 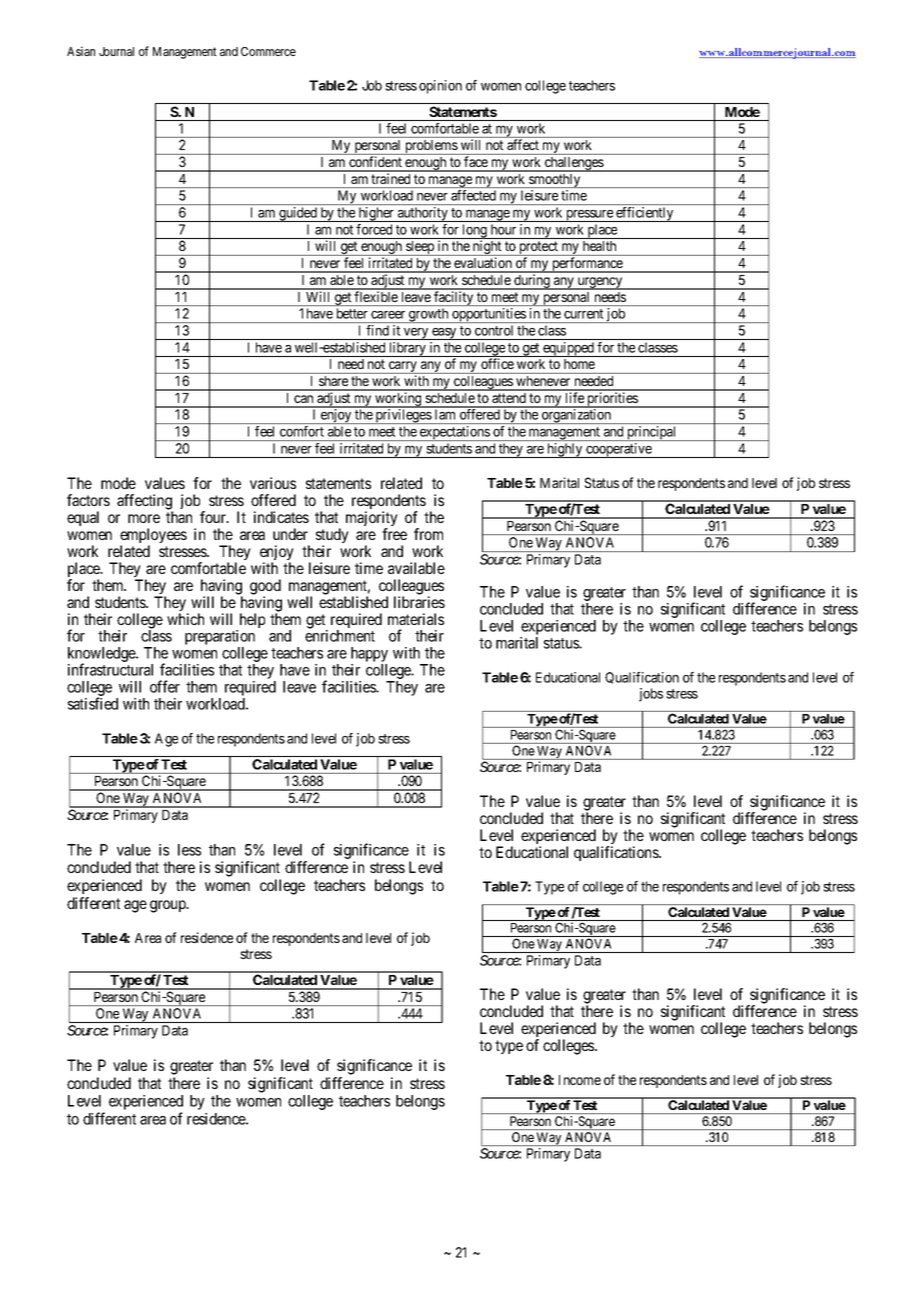 What do you see at coordinates (565, 450) in the screenshot?
I see `highly` at bounding box center [565, 450].
